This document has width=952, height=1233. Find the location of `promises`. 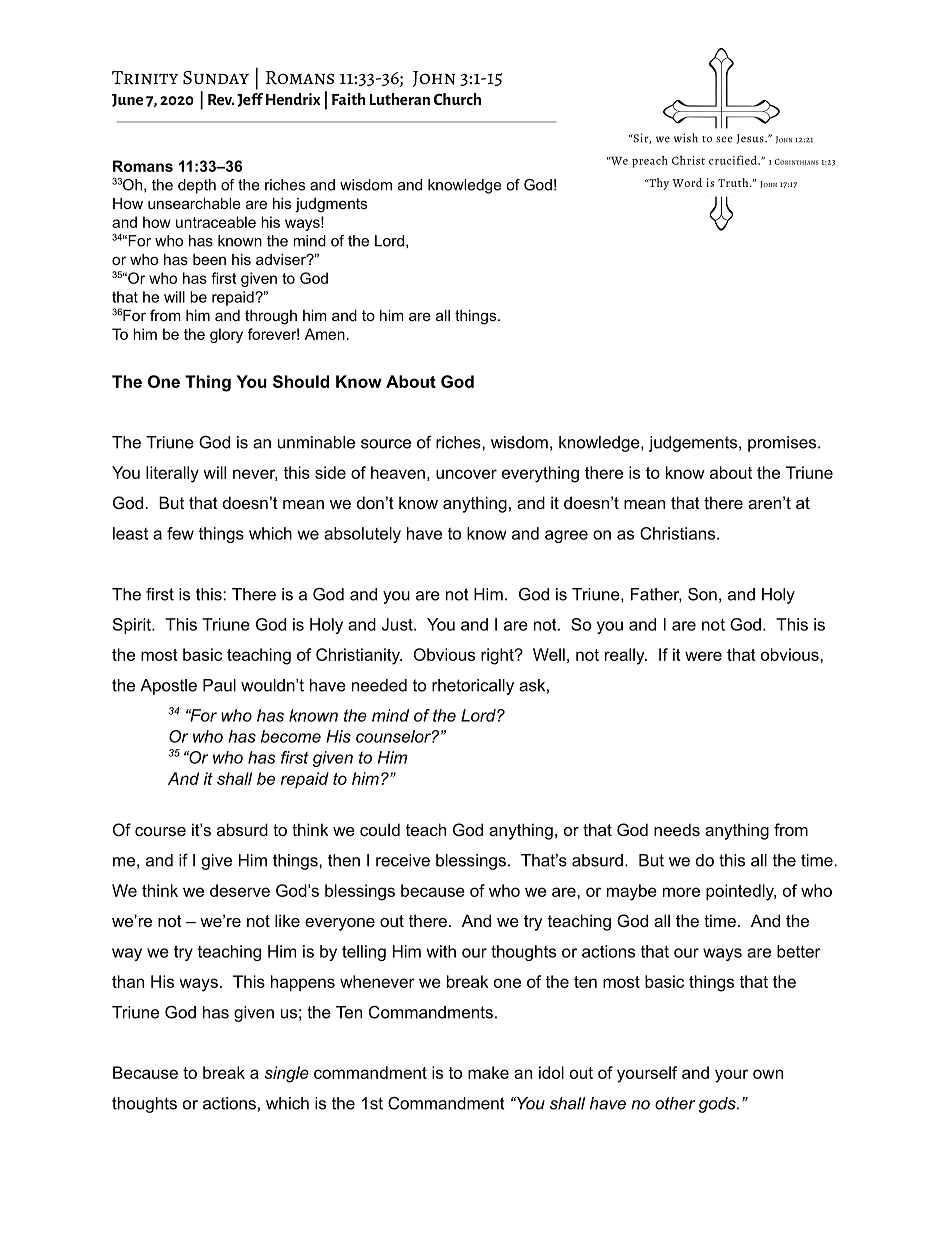

promises is located at coordinates (783, 444).
